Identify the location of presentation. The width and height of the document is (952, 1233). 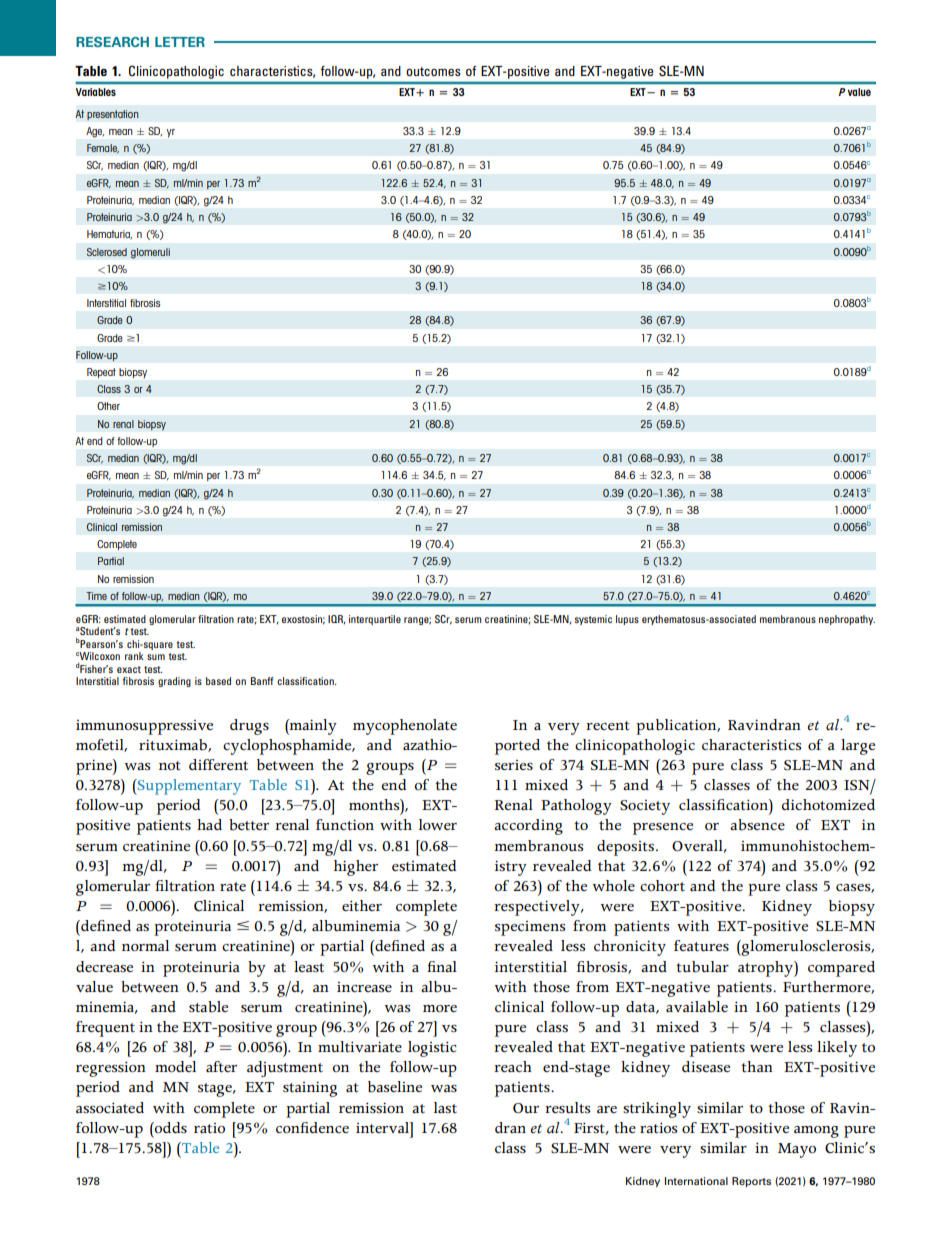
(113, 115).
